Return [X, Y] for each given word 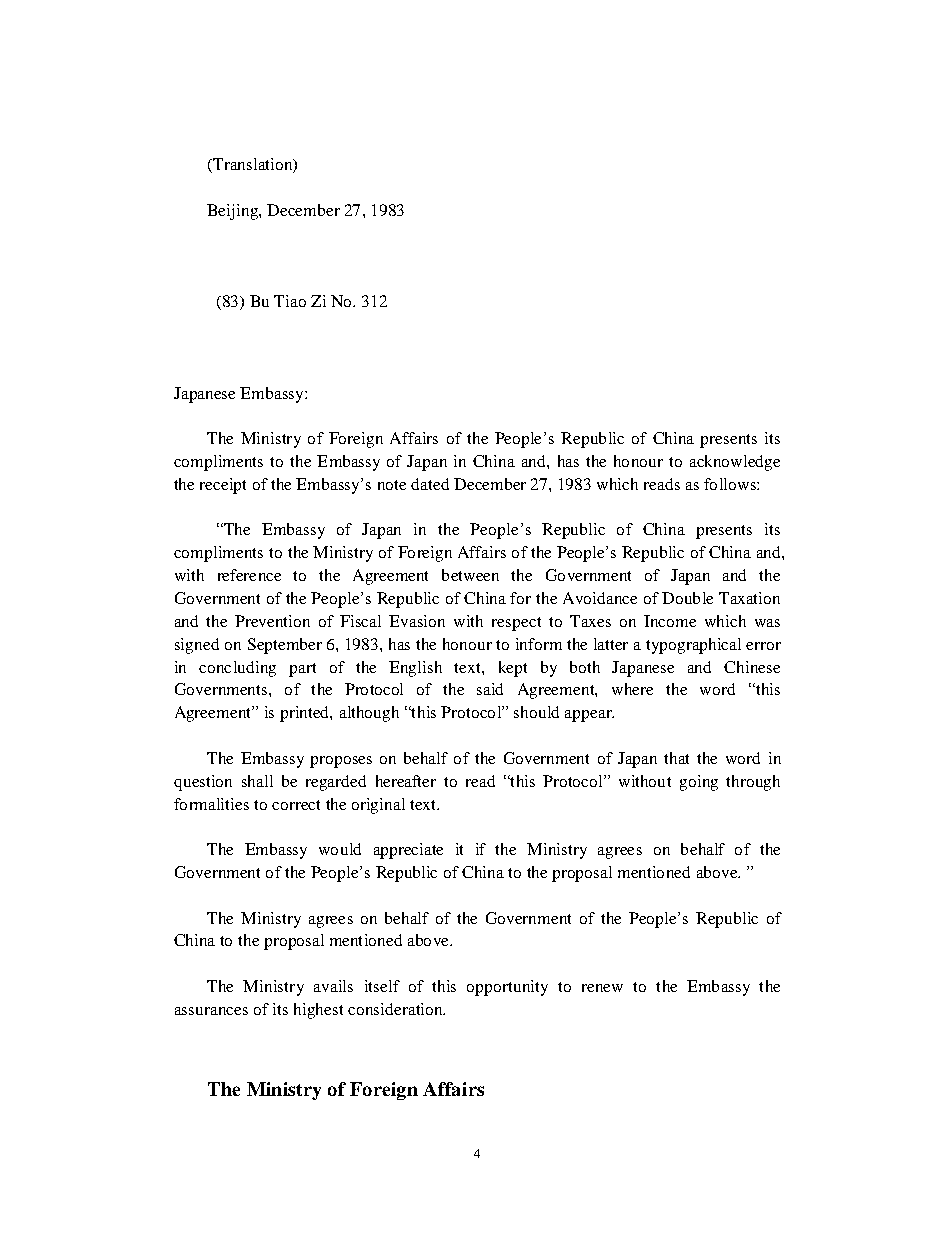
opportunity [507, 988]
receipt [223, 486]
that [676, 758]
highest [318, 1011]
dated [430, 484]
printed [305, 714]
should [536, 712]
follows [731, 484]
